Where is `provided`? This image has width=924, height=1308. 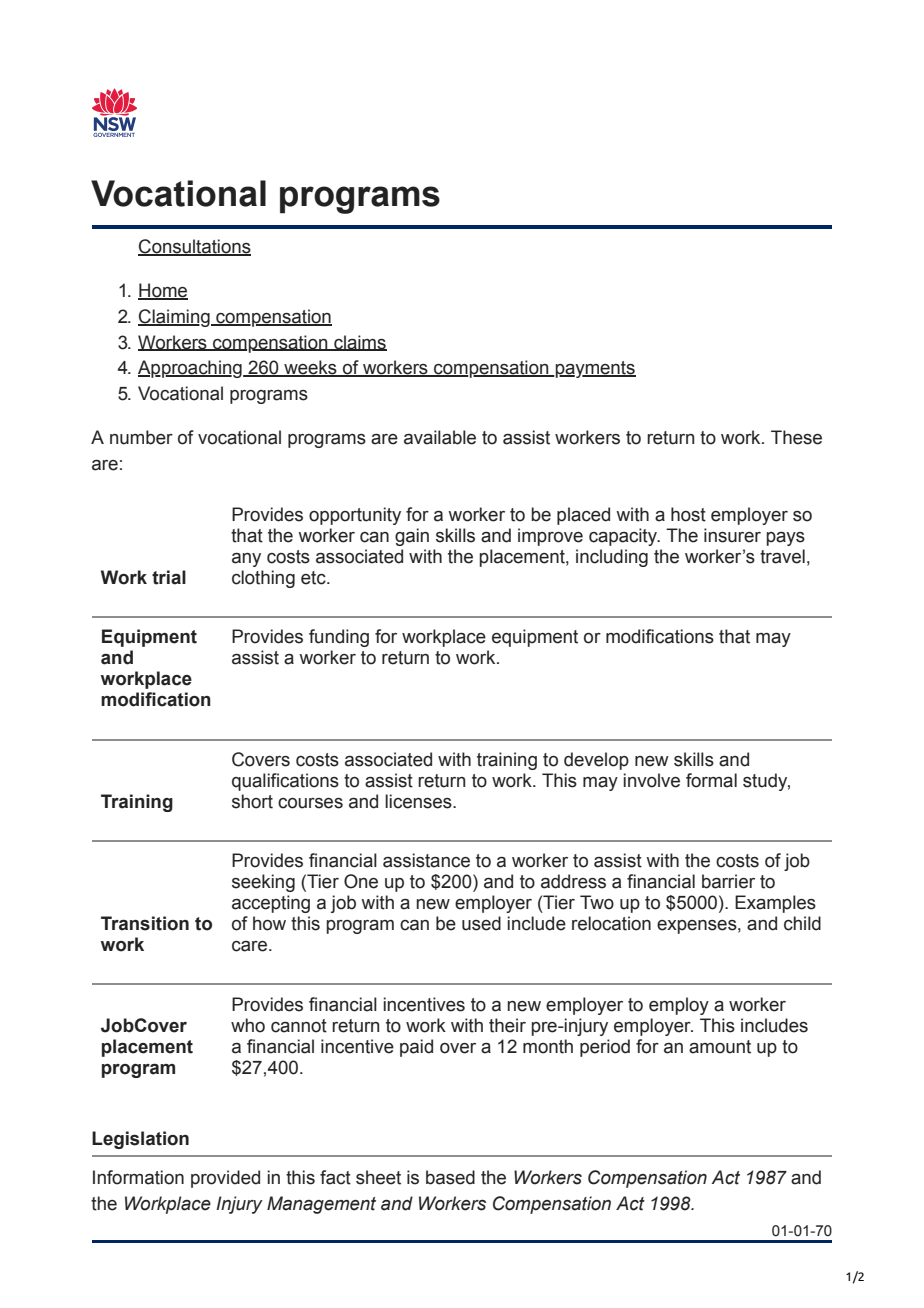 provided is located at coordinates (225, 1179).
